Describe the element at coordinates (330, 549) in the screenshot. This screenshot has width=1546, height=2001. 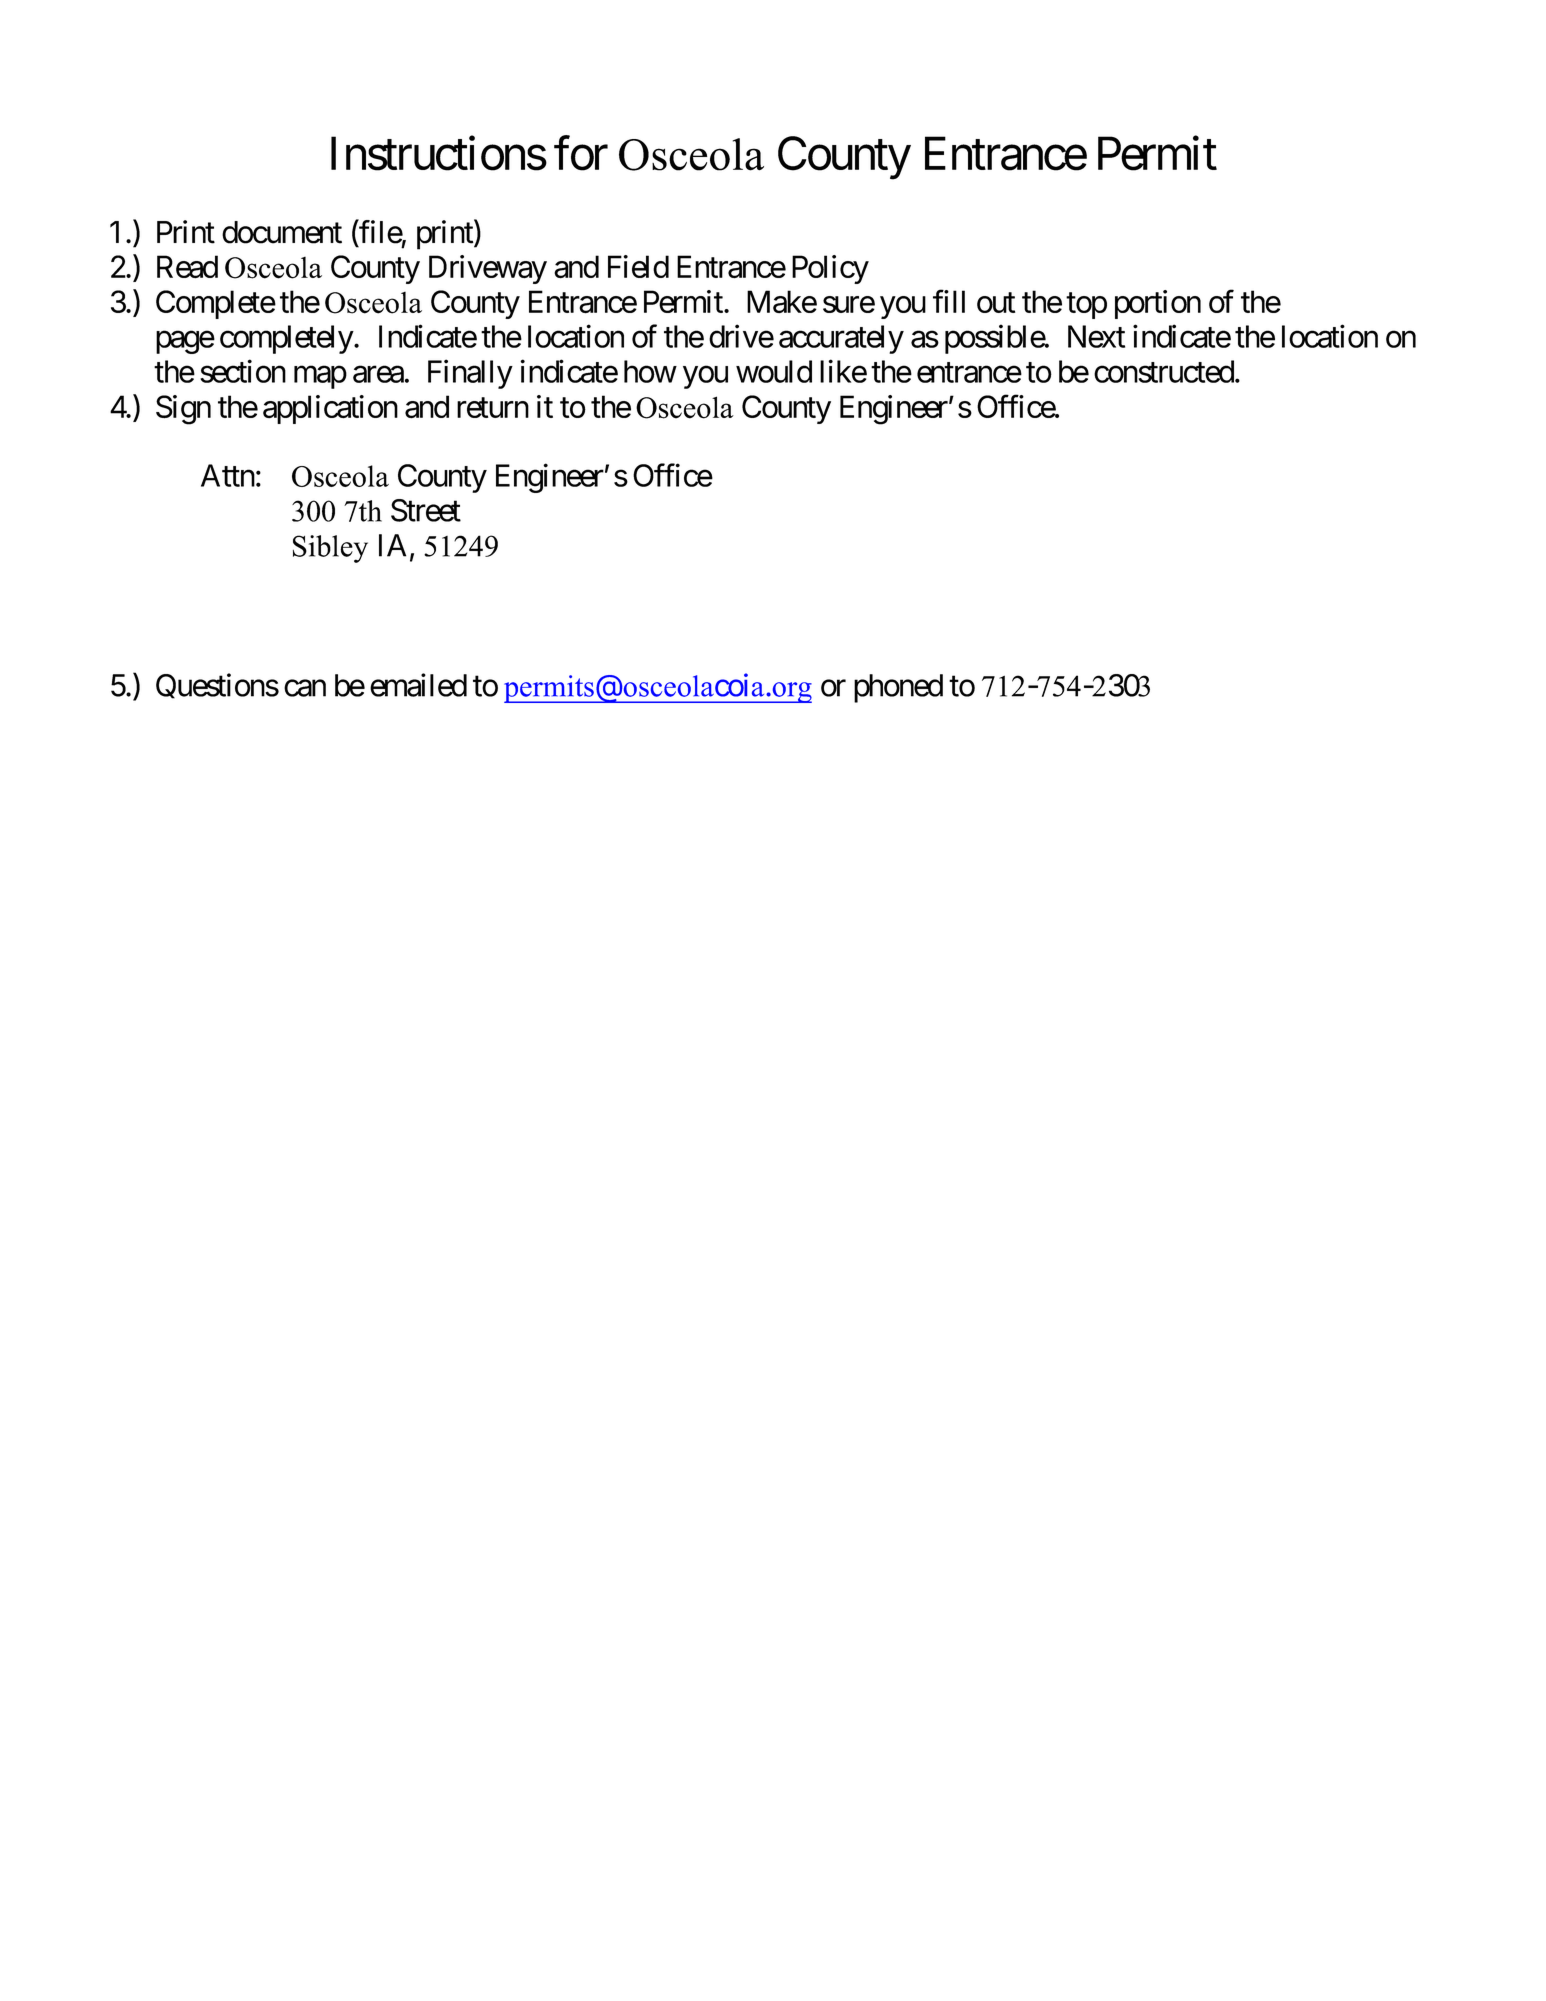
I see `Sibley` at that location.
